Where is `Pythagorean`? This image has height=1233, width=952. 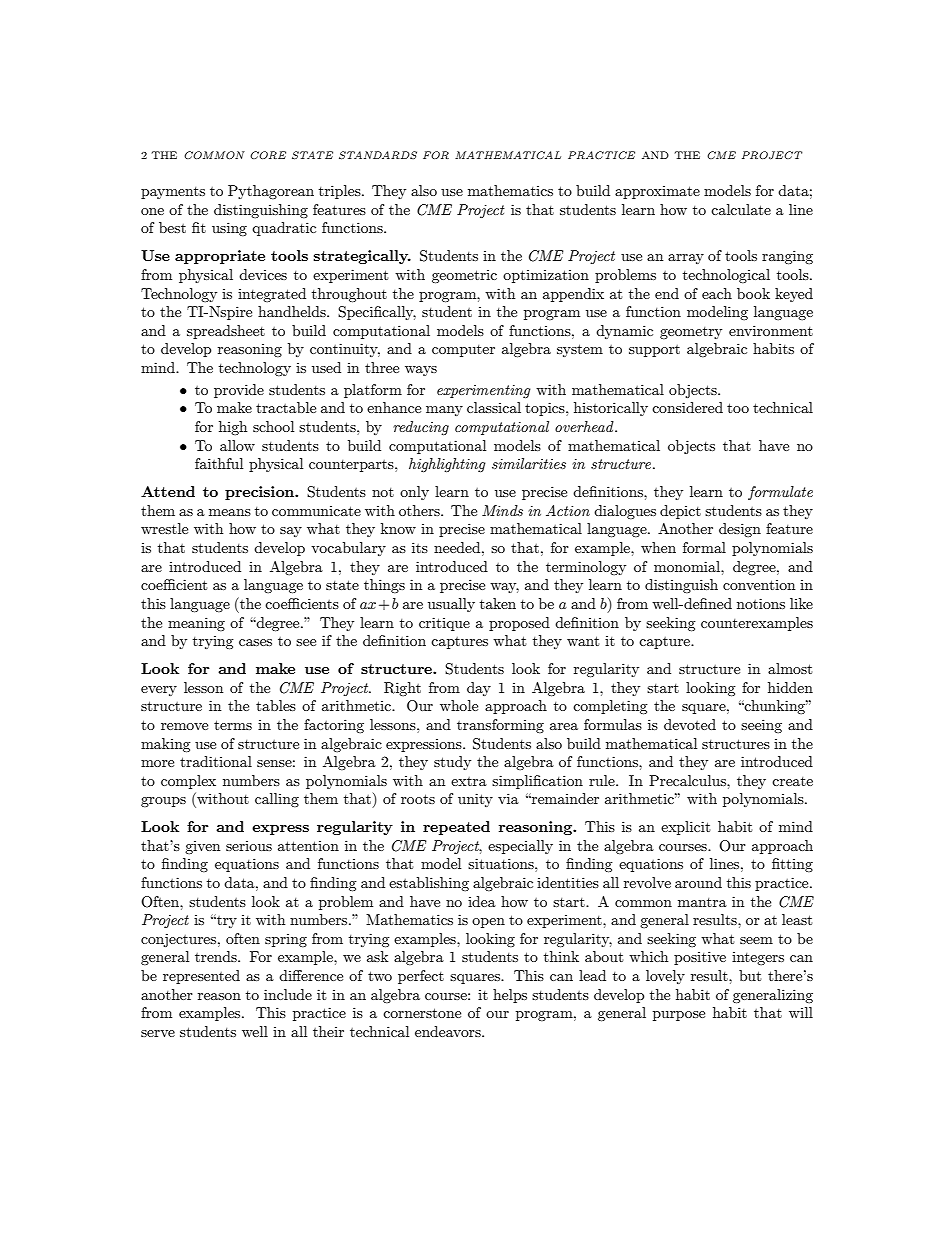 Pythagorean is located at coordinates (271, 192).
